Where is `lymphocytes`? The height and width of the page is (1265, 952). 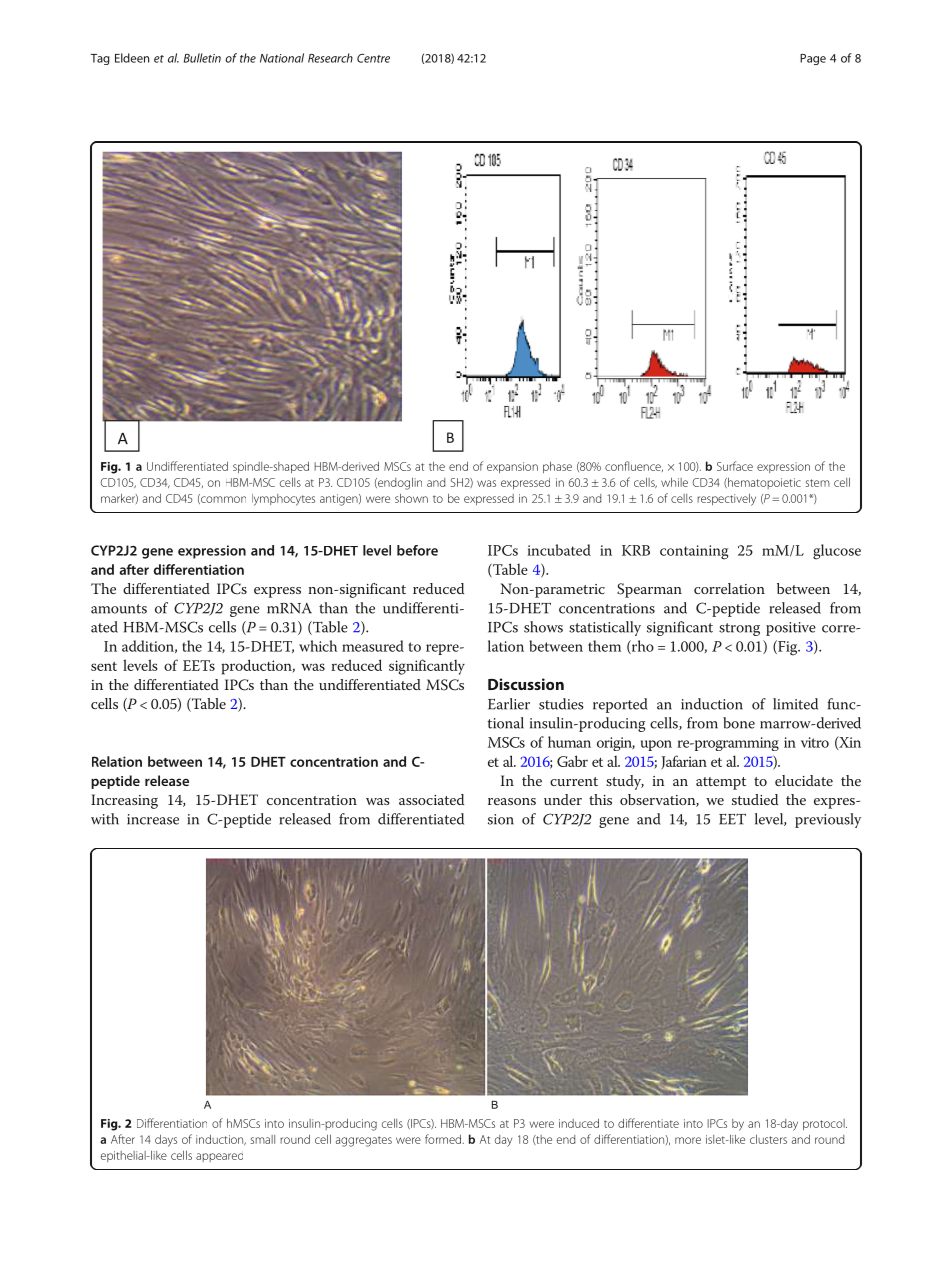 lymphocytes is located at coordinates (283, 500).
